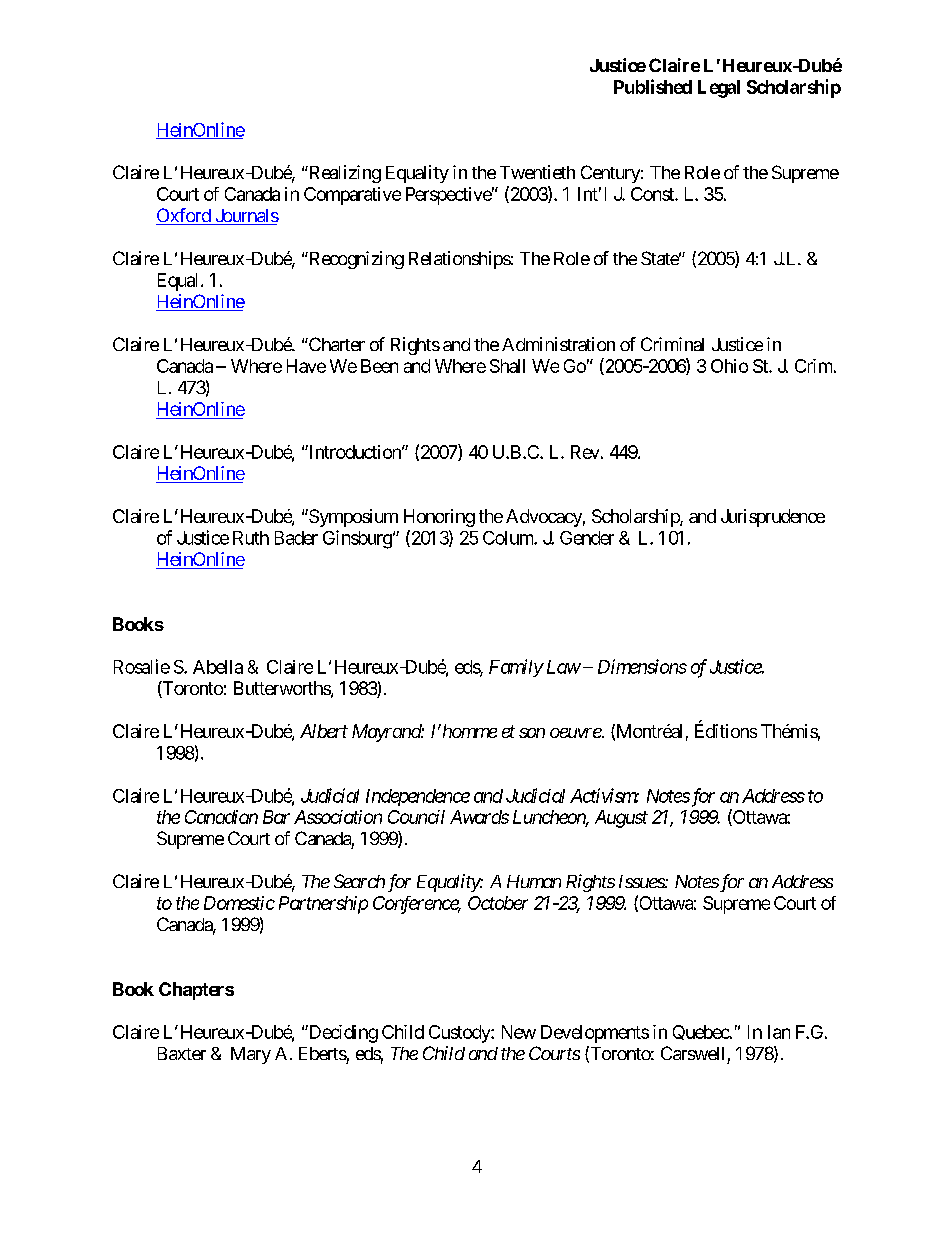  What do you see at coordinates (251, 1055) in the screenshot?
I see `Mary` at bounding box center [251, 1055].
